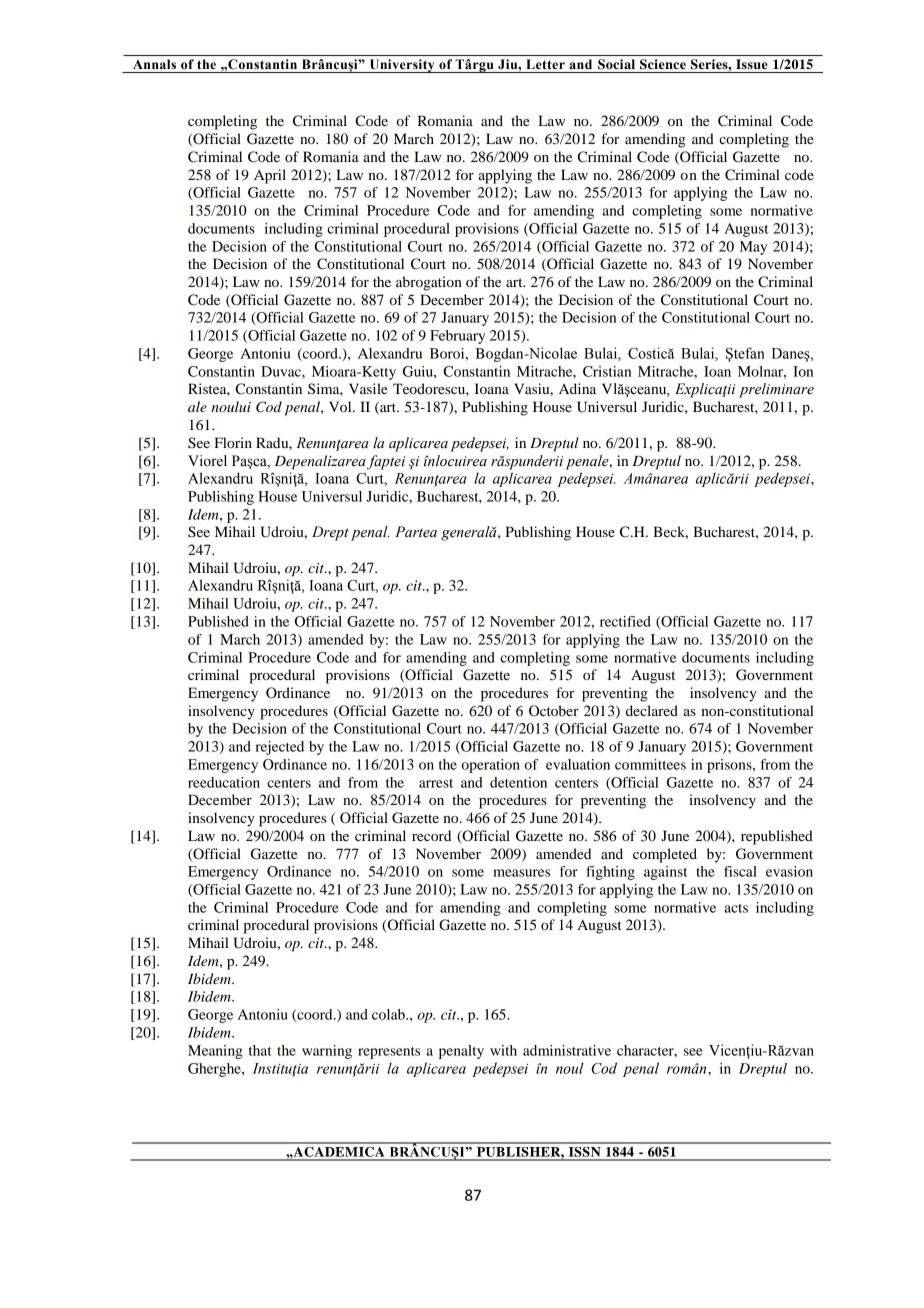 The height and width of the screenshot is (1308, 924). I want to click on April, so click(270, 176).
